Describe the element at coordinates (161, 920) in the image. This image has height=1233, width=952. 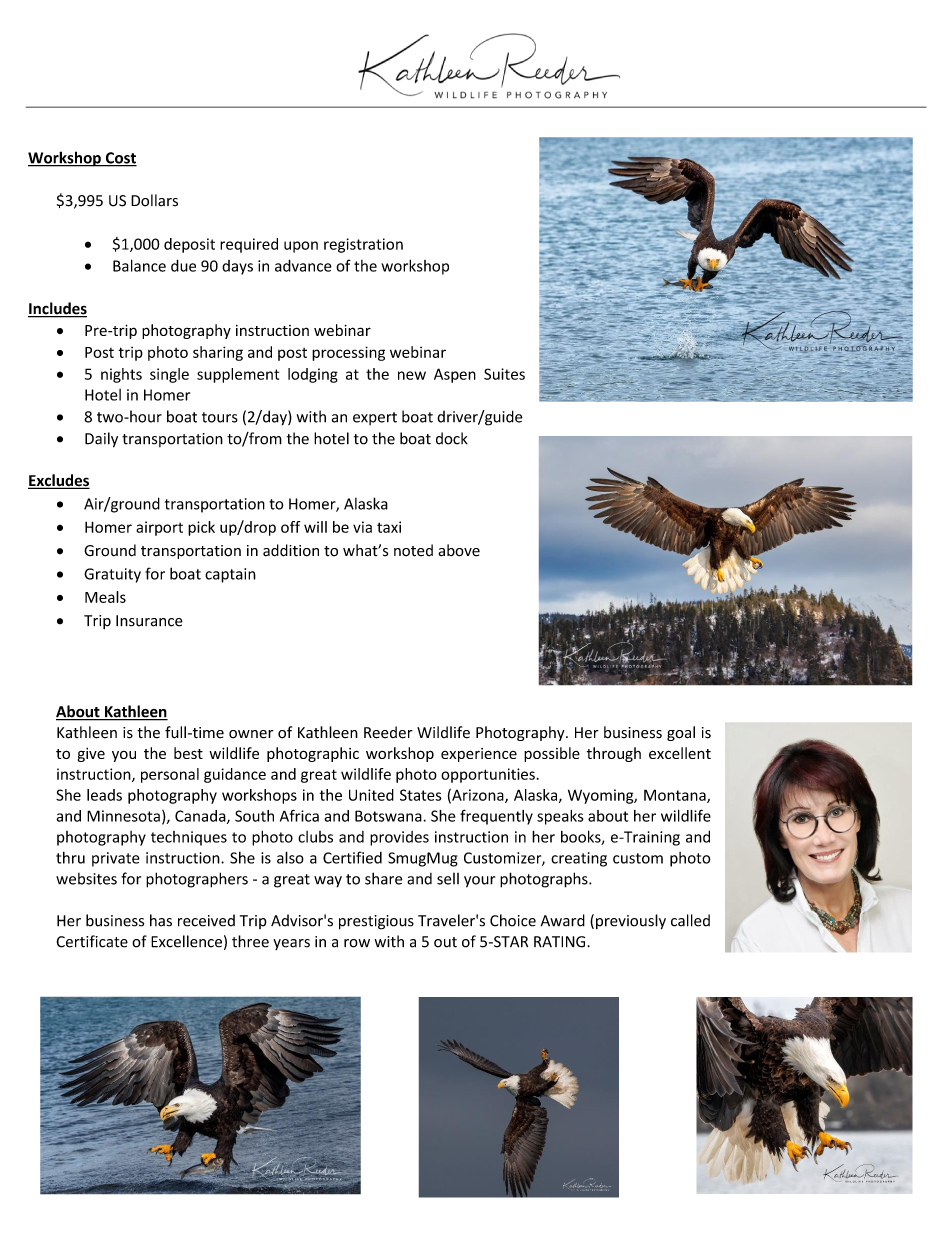
I see `has` at that location.
